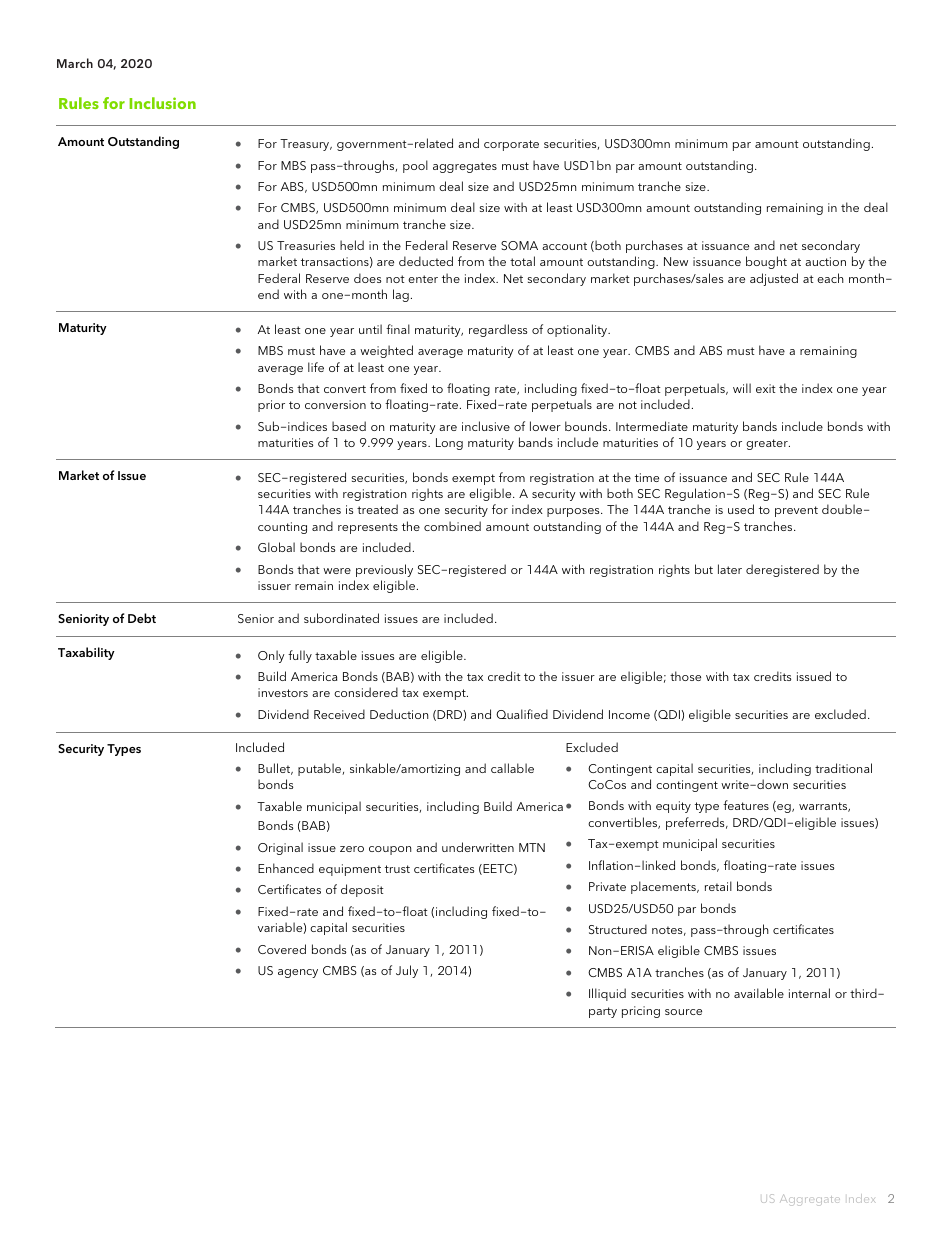 The width and height of the page is (952, 1233). What do you see at coordinates (306, 245) in the page?
I see `Treasuries` at bounding box center [306, 245].
